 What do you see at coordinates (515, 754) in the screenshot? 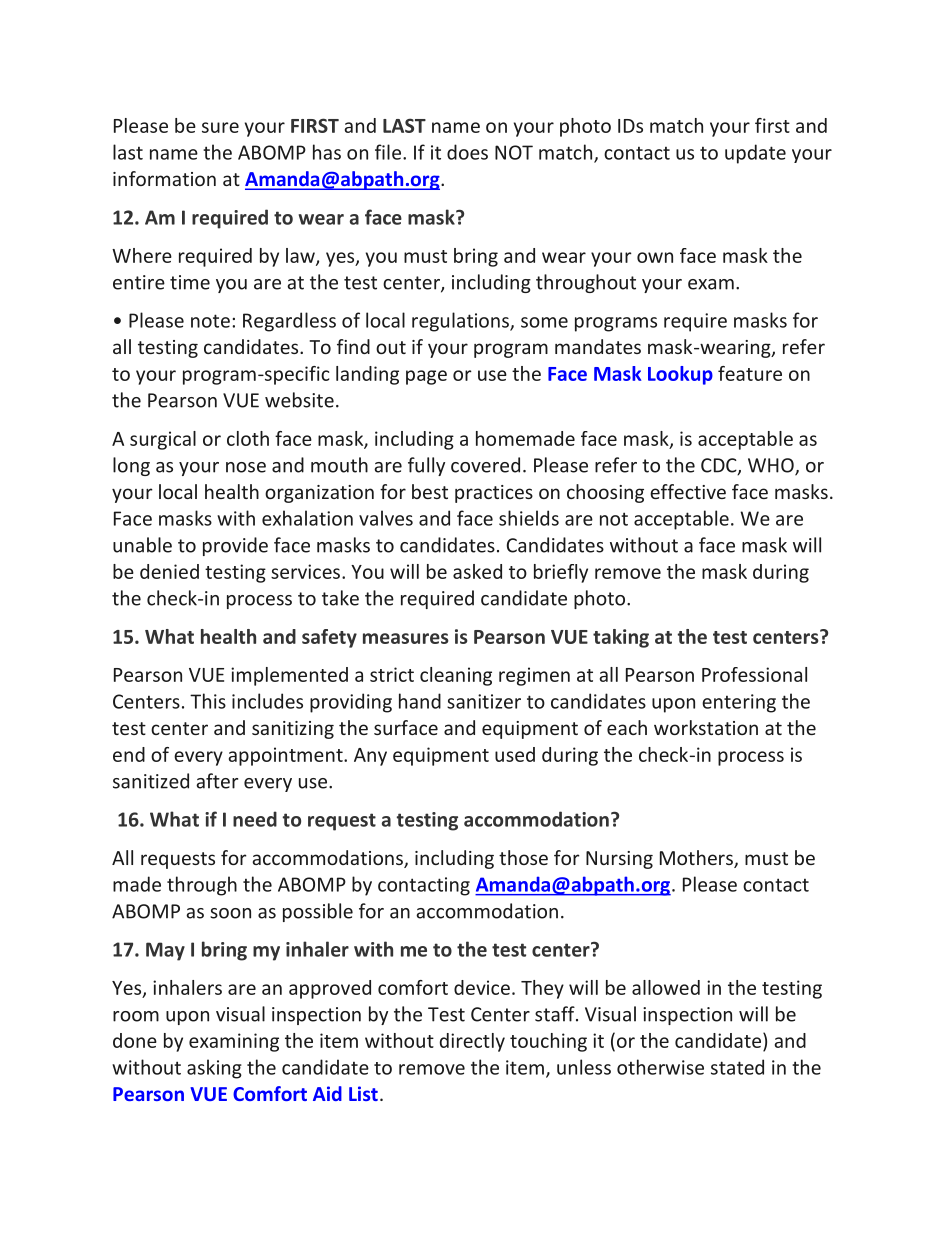
I see `used` at bounding box center [515, 754].
